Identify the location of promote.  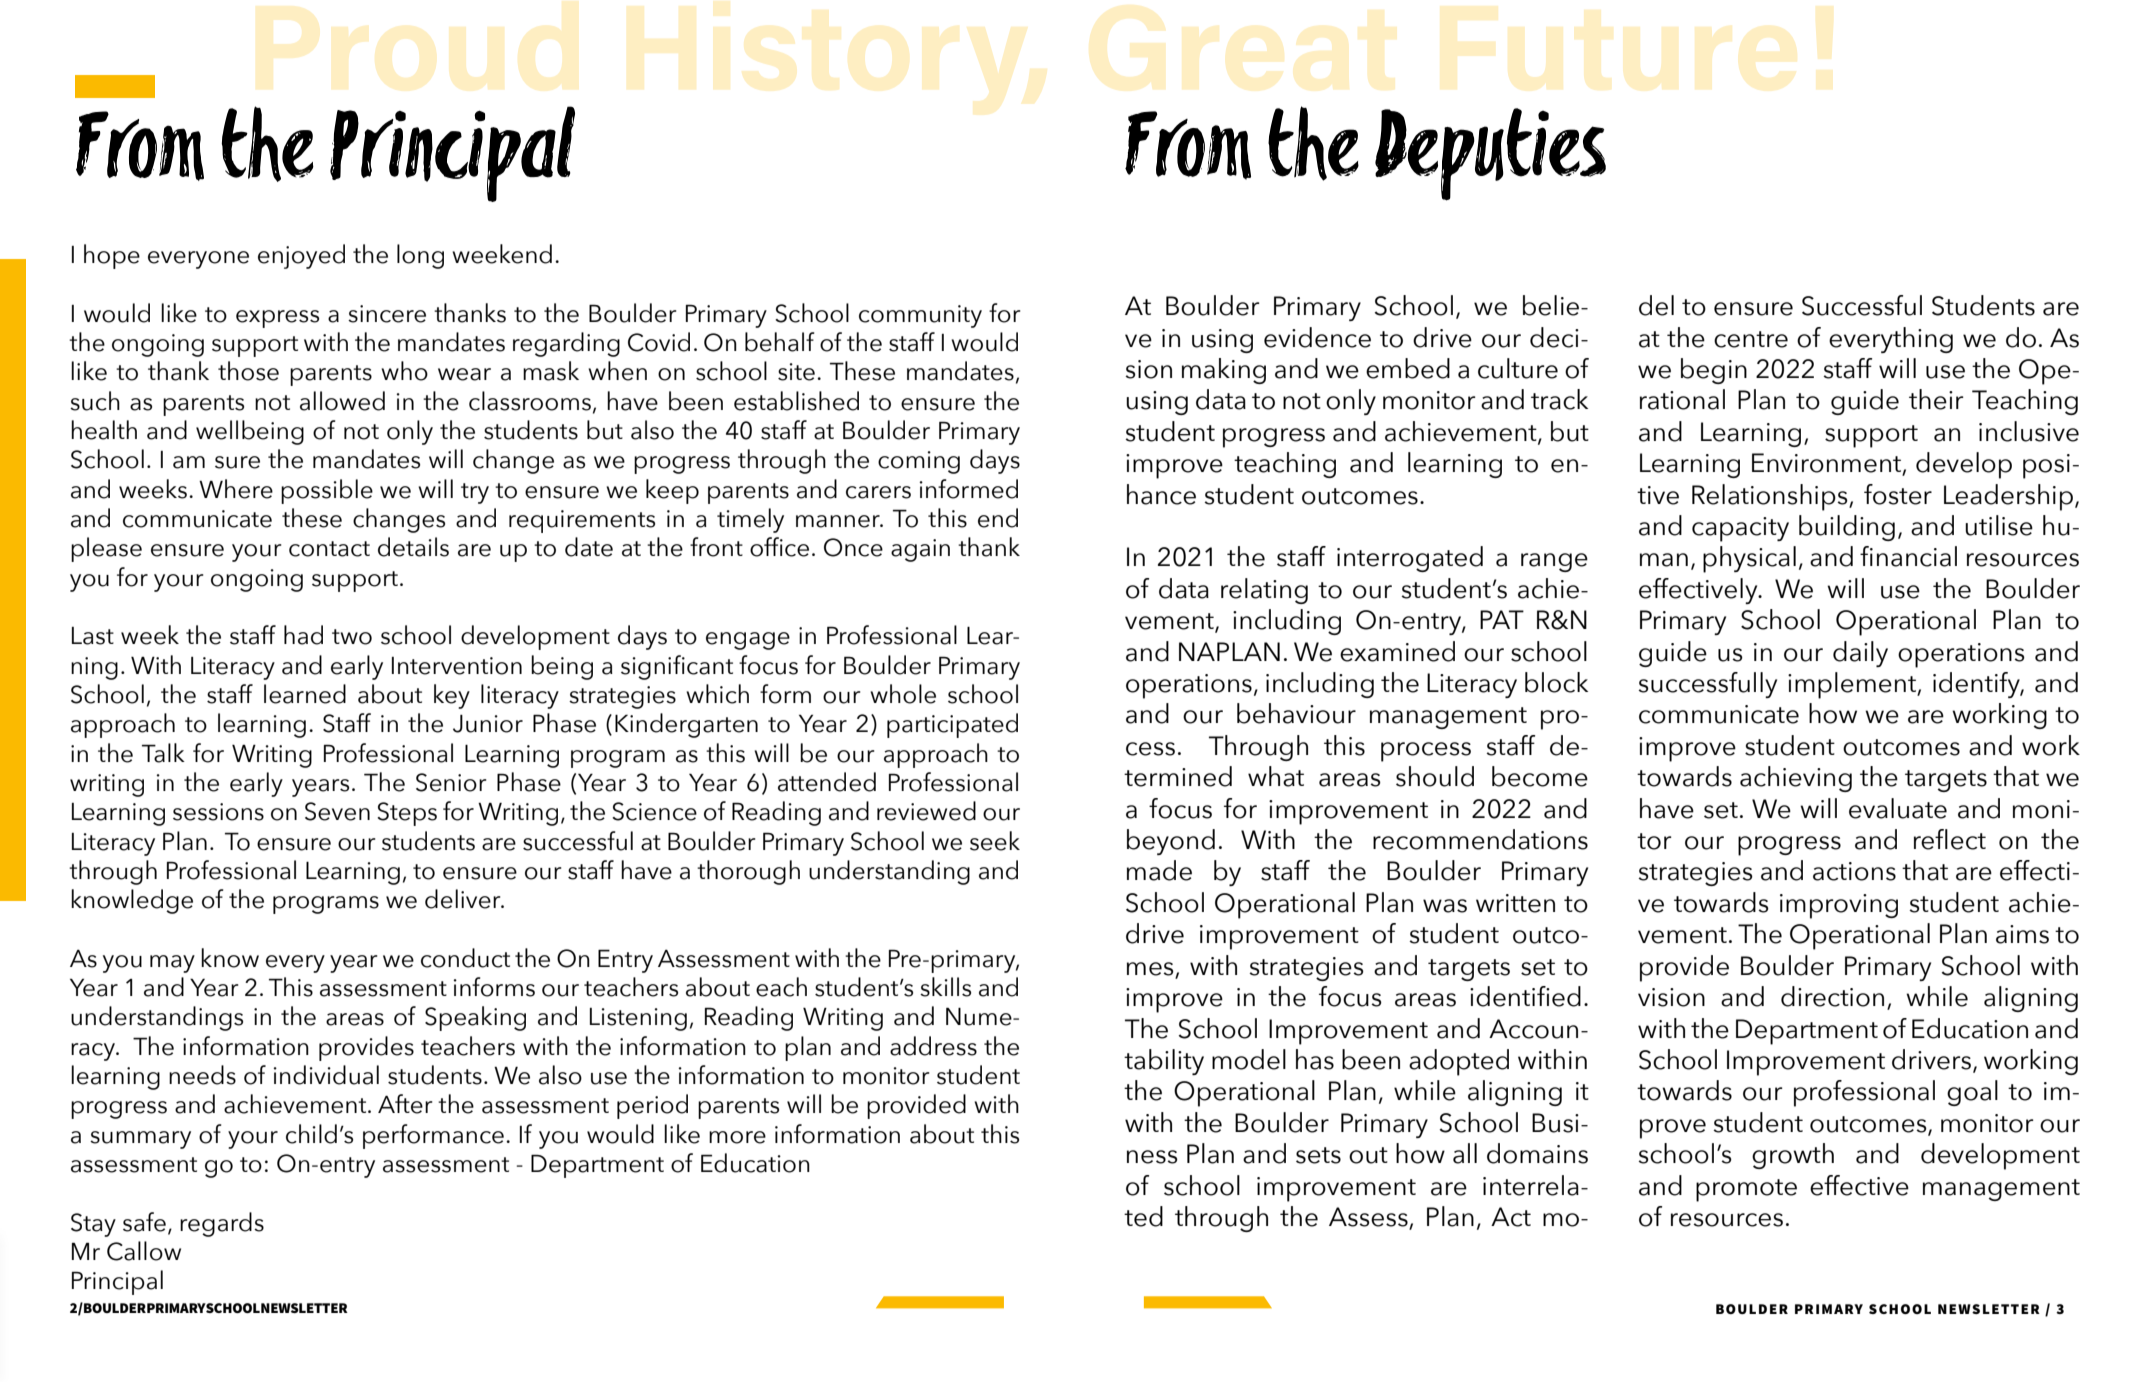
(1746, 1190).
